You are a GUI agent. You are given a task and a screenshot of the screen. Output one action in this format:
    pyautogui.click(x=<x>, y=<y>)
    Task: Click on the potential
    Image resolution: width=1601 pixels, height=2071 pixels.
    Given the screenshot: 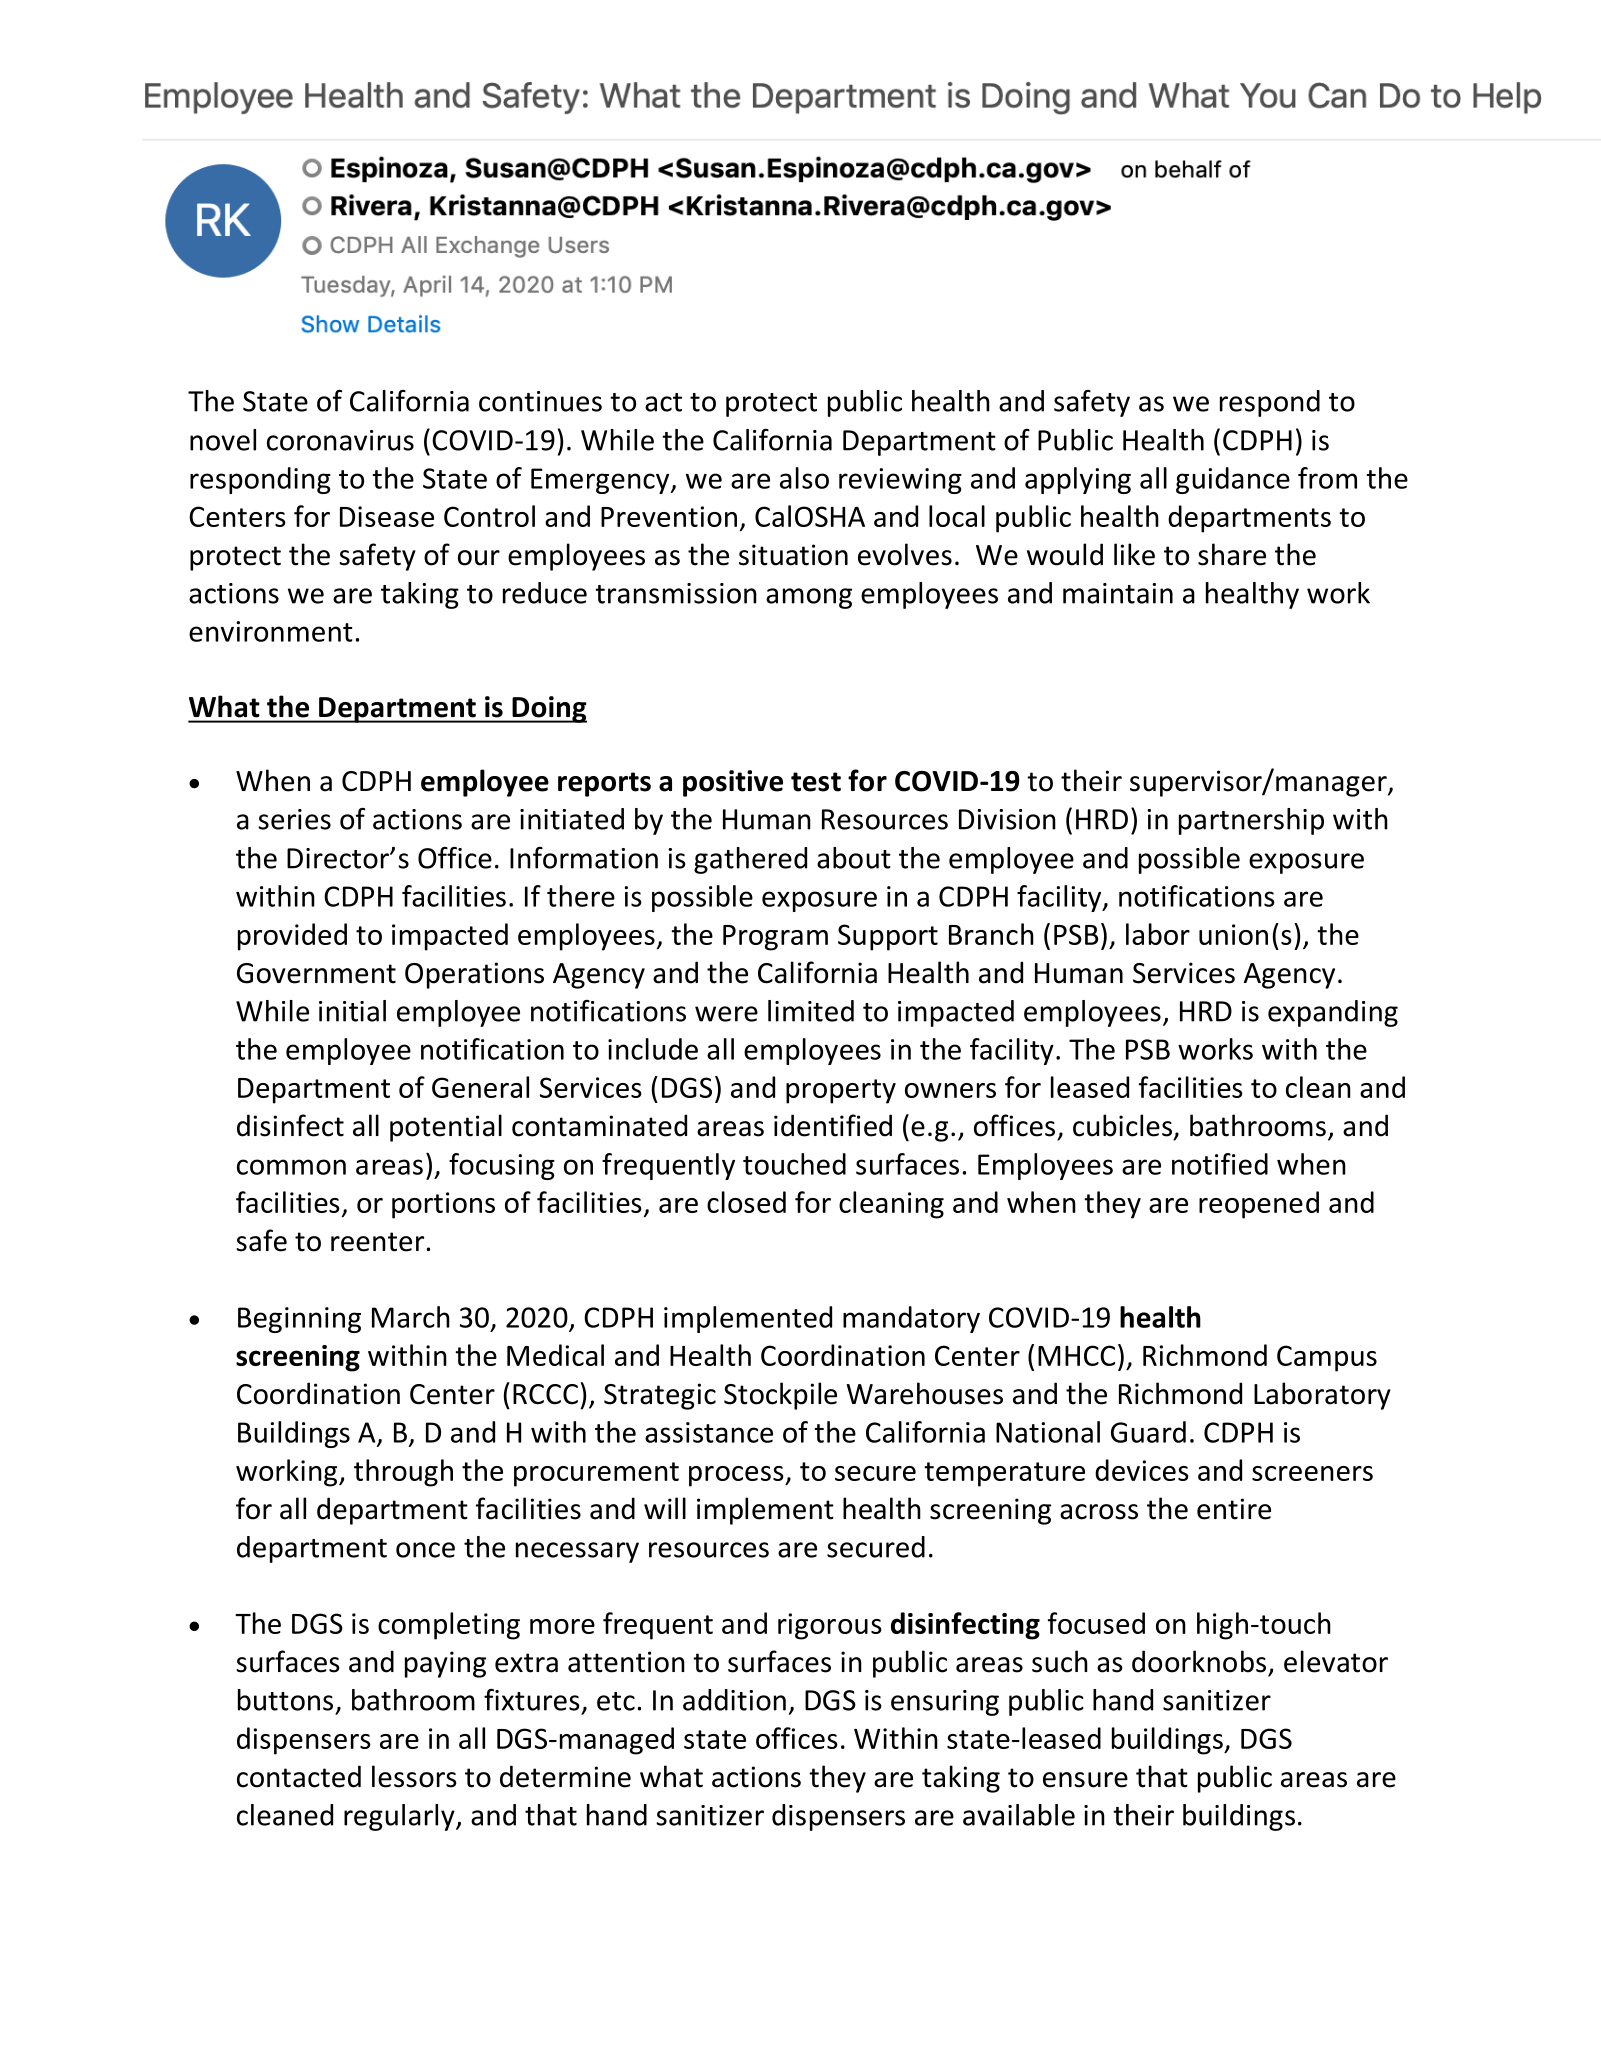 What is the action you would take?
    pyautogui.click(x=446, y=1128)
